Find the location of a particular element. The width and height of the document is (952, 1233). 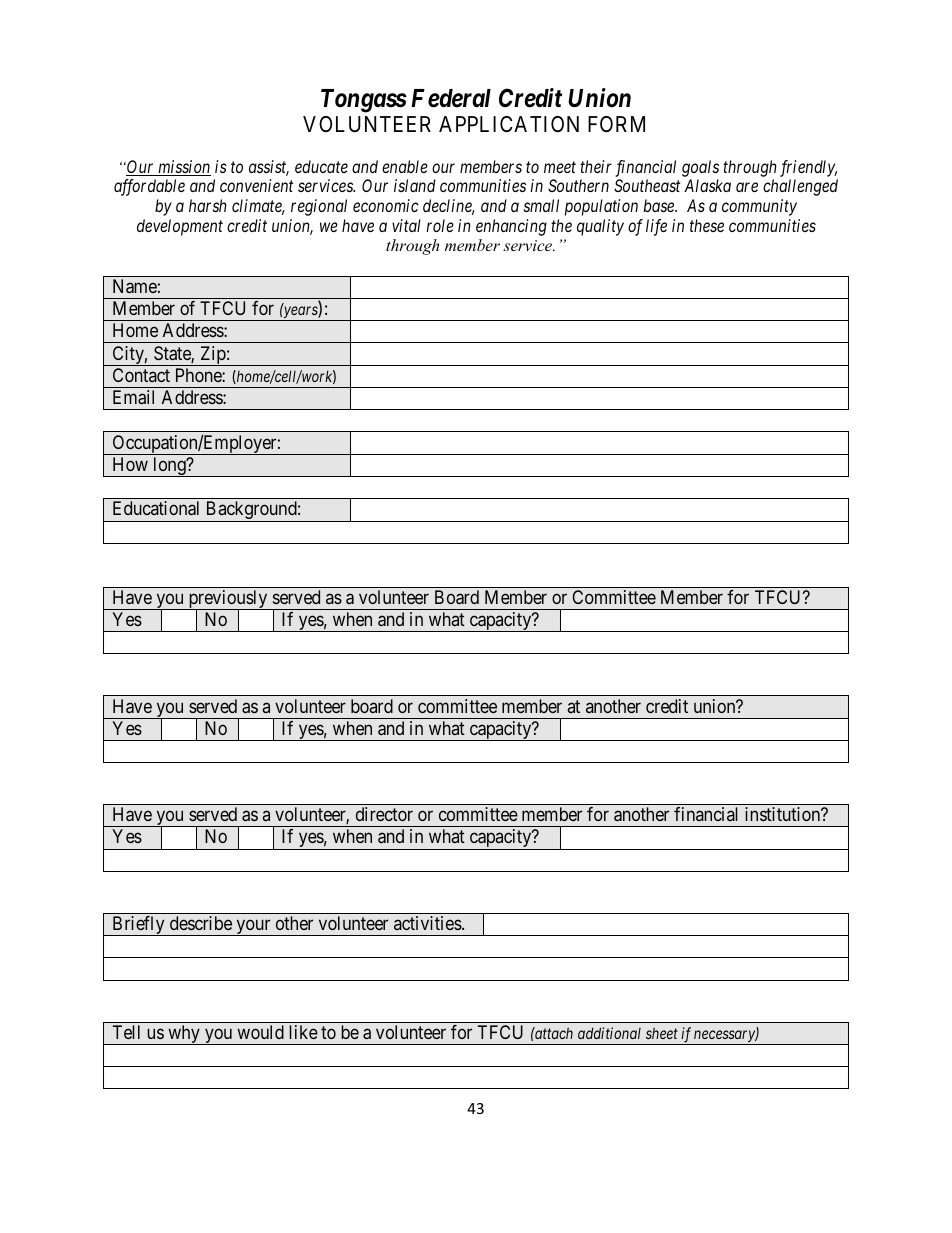

Contact is located at coordinates (141, 375).
